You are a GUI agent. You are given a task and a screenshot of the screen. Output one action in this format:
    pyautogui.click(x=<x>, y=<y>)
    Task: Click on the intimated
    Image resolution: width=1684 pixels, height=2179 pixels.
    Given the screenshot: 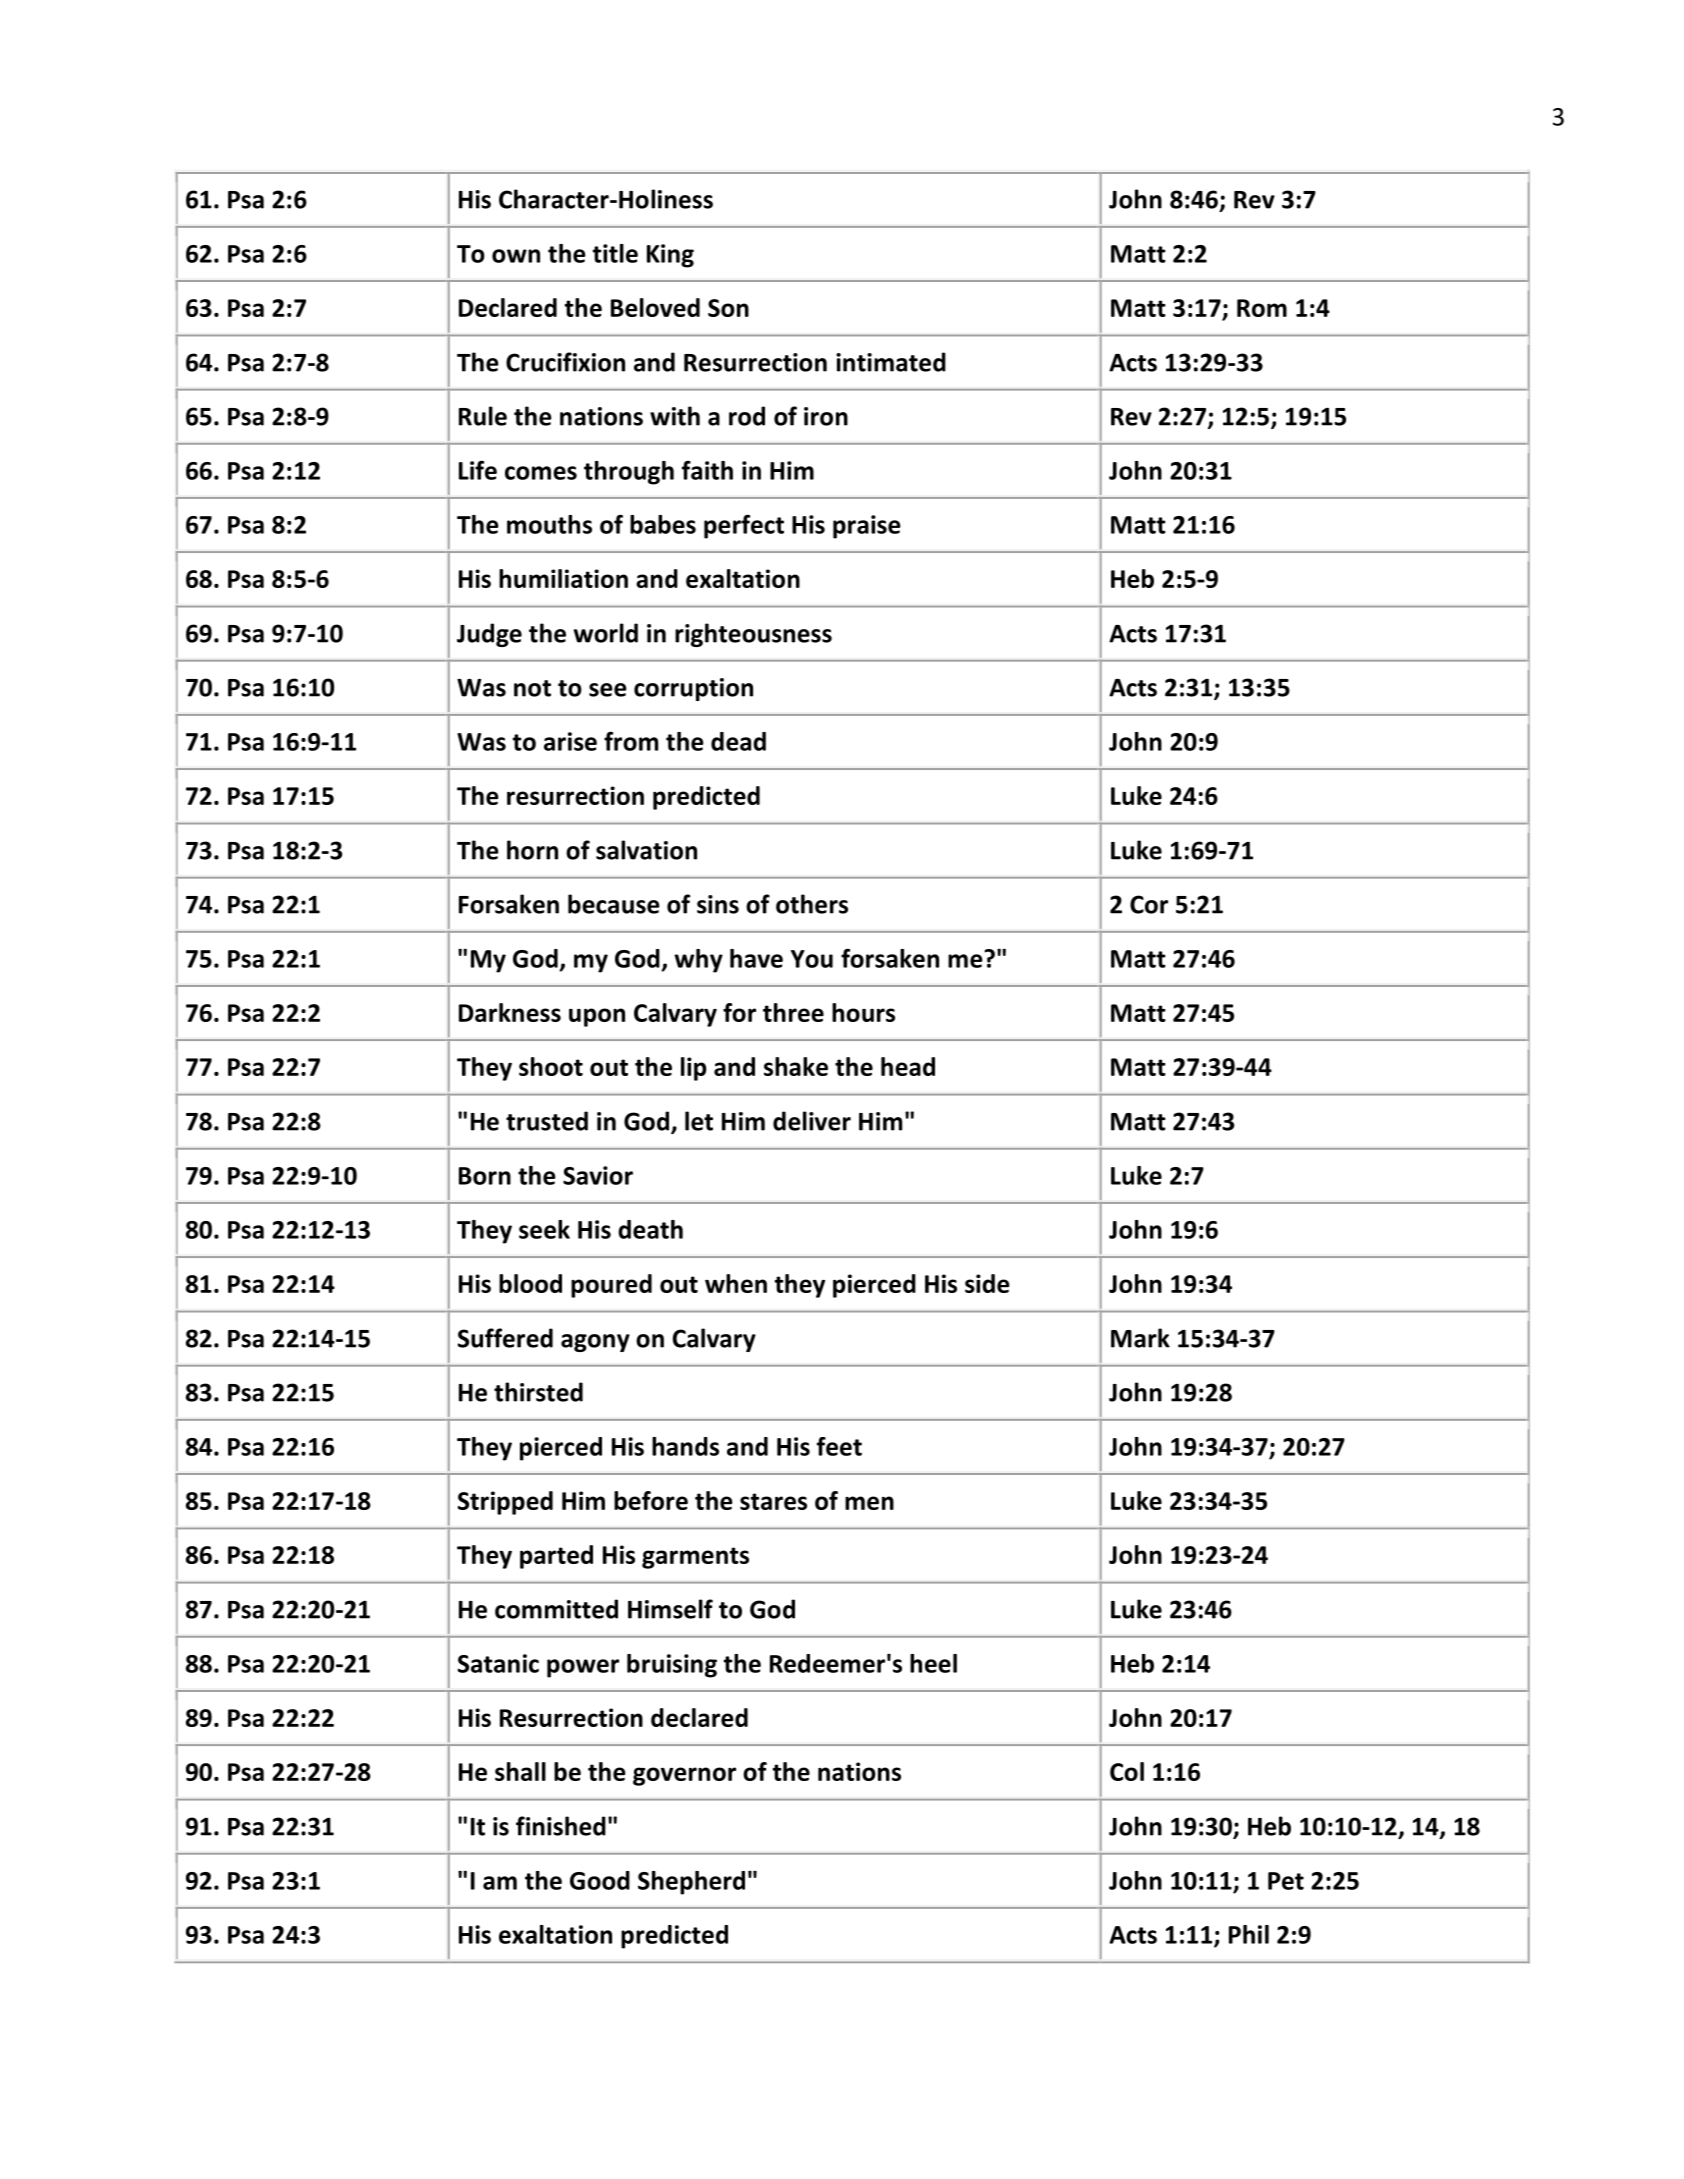 What is the action you would take?
    pyautogui.click(x=891, y=362)
